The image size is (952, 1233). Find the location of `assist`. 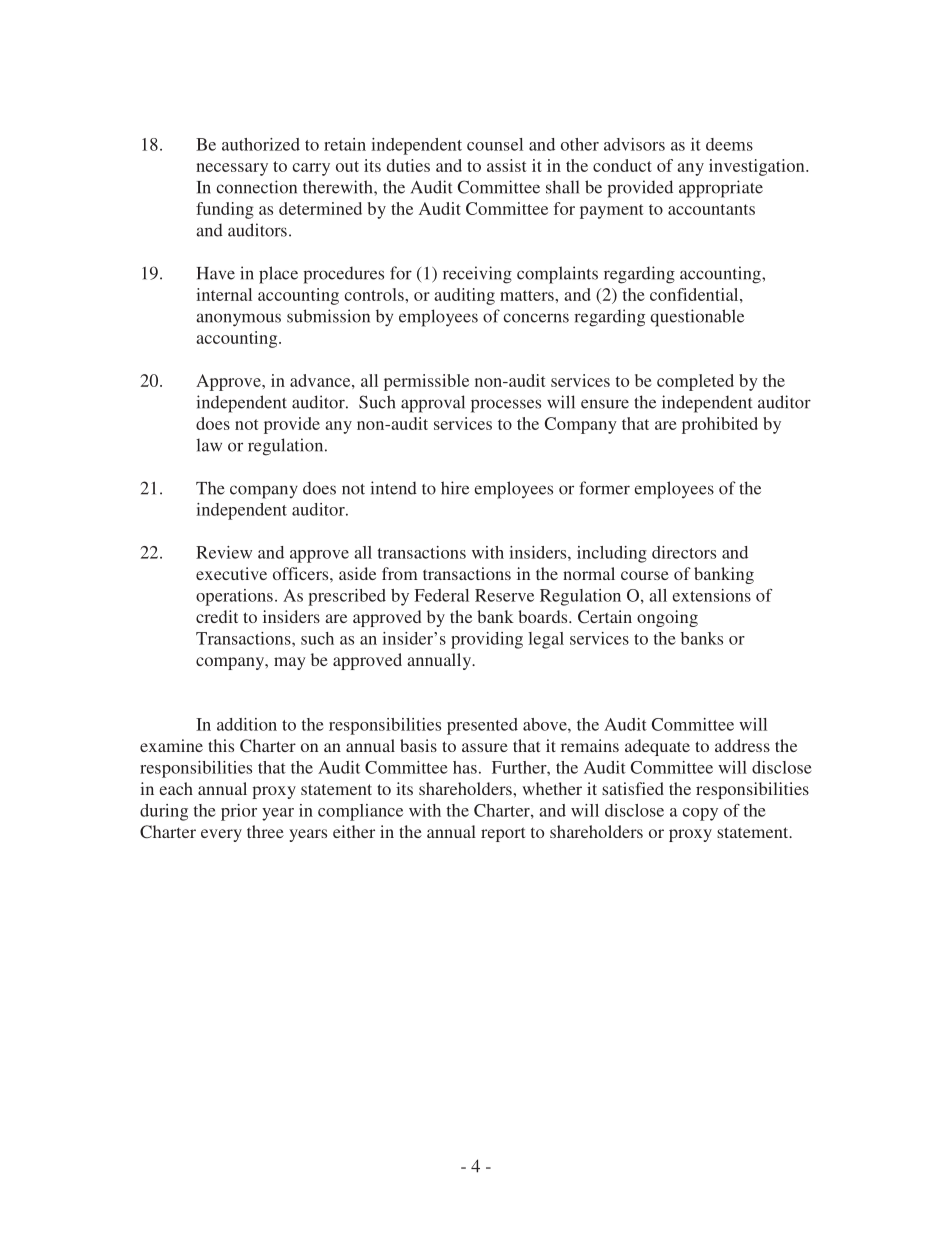

assist is located at coordinates (507, 165).
